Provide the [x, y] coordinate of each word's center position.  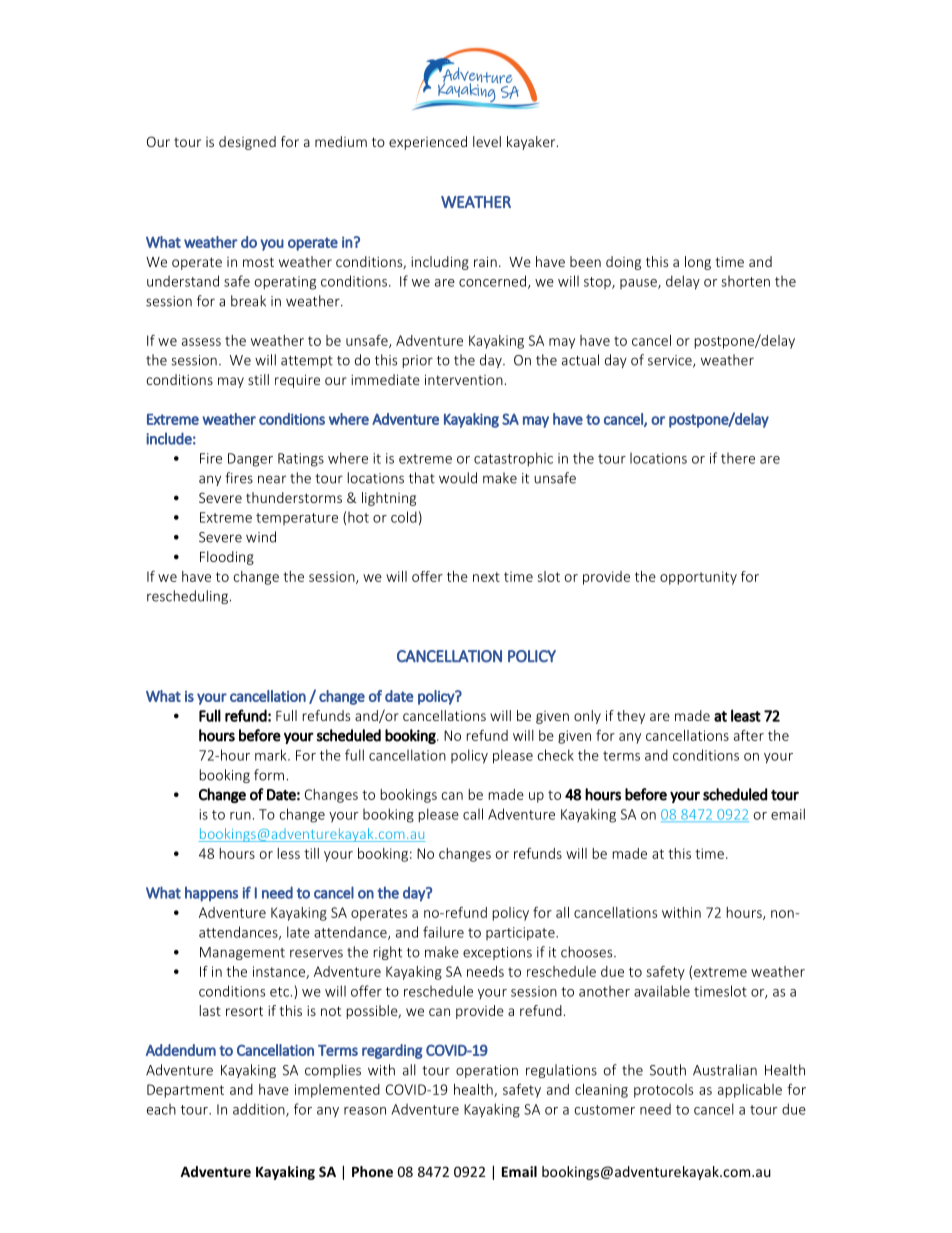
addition [260, 1110]
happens [211, 894]
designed [247, 143]
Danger [250, 460]
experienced [428, 143]
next [486, 577]
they [631, 717]
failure [443, 932]
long [698, 263]
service [671, 361]
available [662, 991]
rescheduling [187, 597]
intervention [464, 379]
